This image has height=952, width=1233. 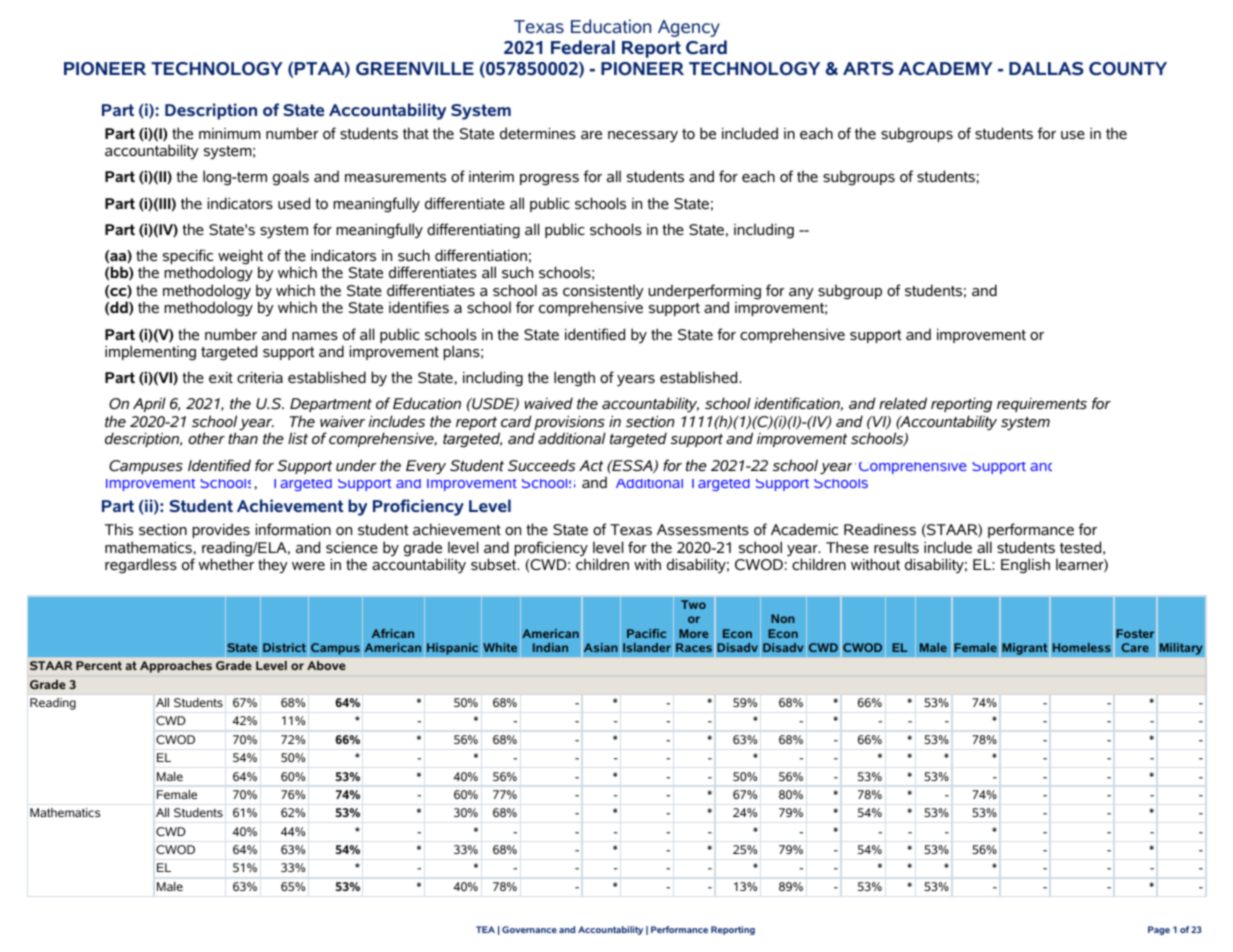 I want to click on any, so click(x=801, y=293).
